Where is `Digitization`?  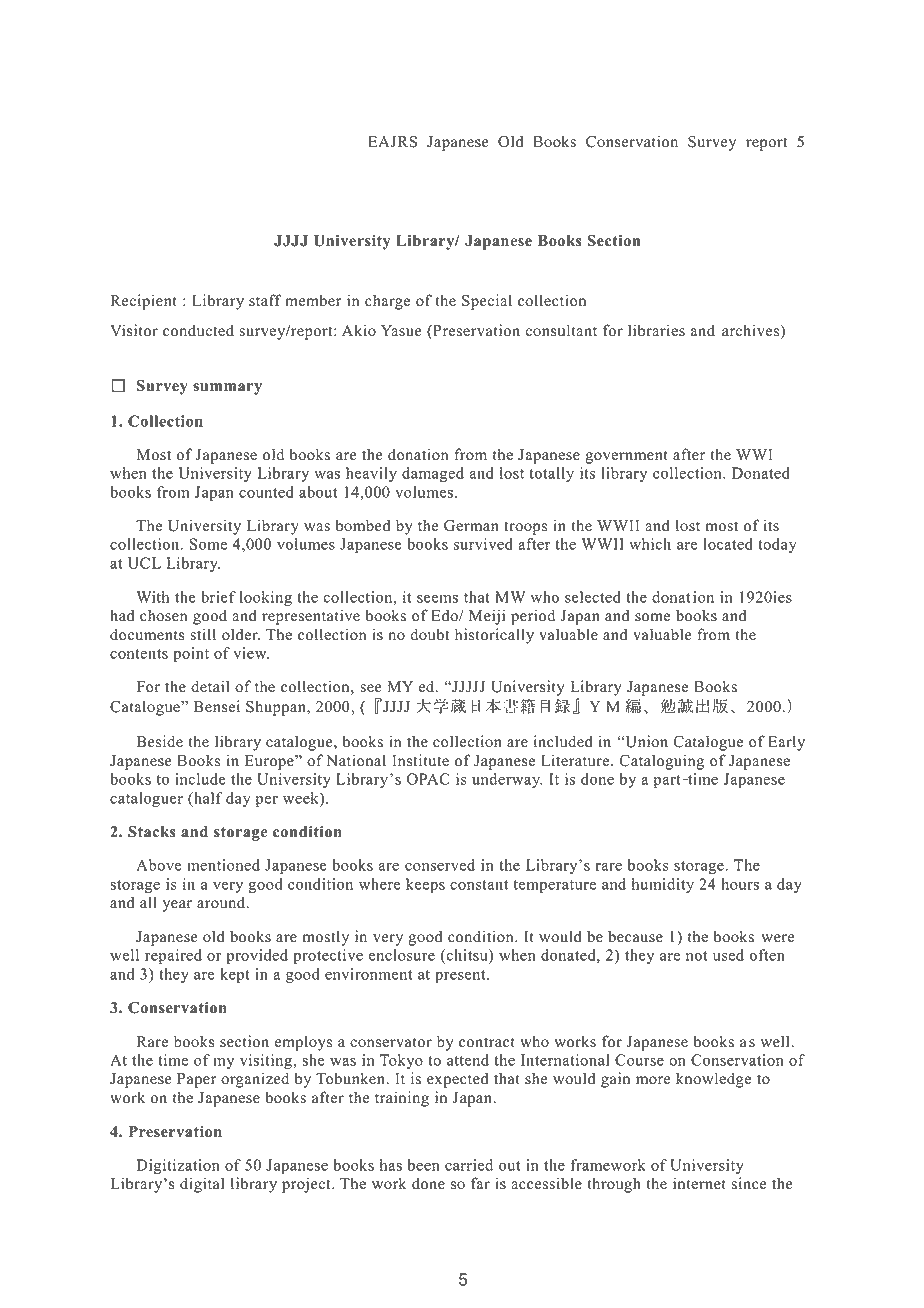
Digitization is located at coordinates (178, 1166).
